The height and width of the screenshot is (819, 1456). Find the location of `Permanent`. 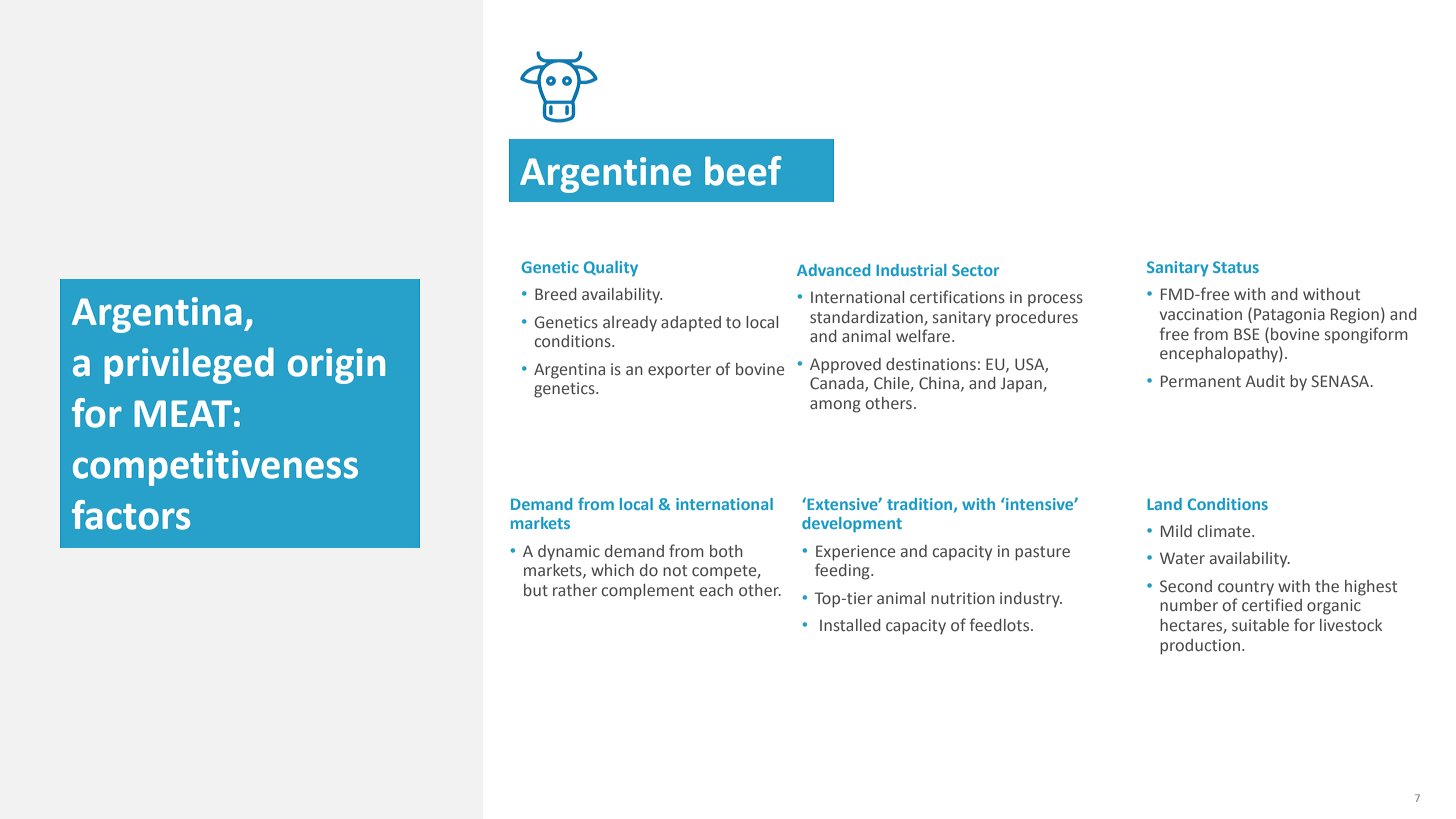

Permanent is located at coordinates (1201, 381).
